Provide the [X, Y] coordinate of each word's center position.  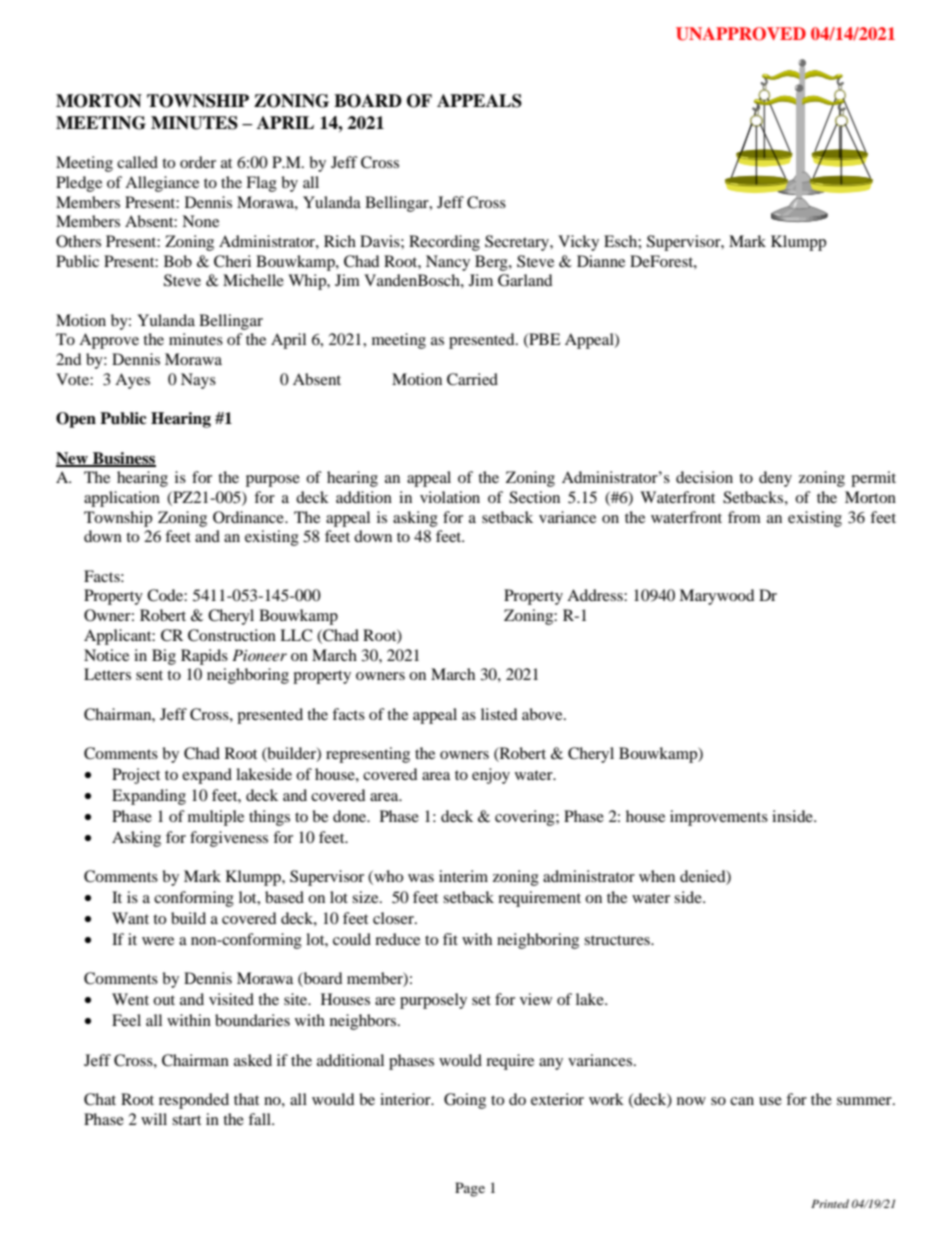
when [657, 876]
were [158, 941]
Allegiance [162, 184]
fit [450, 939]
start [186, 1120]
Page [470, 1189]
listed [499, 714]
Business [123, 459]
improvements [719, 818]
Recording [444, 243]
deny [775, 479]
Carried [472, 379]
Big [164, 657]
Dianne [601, 261]
